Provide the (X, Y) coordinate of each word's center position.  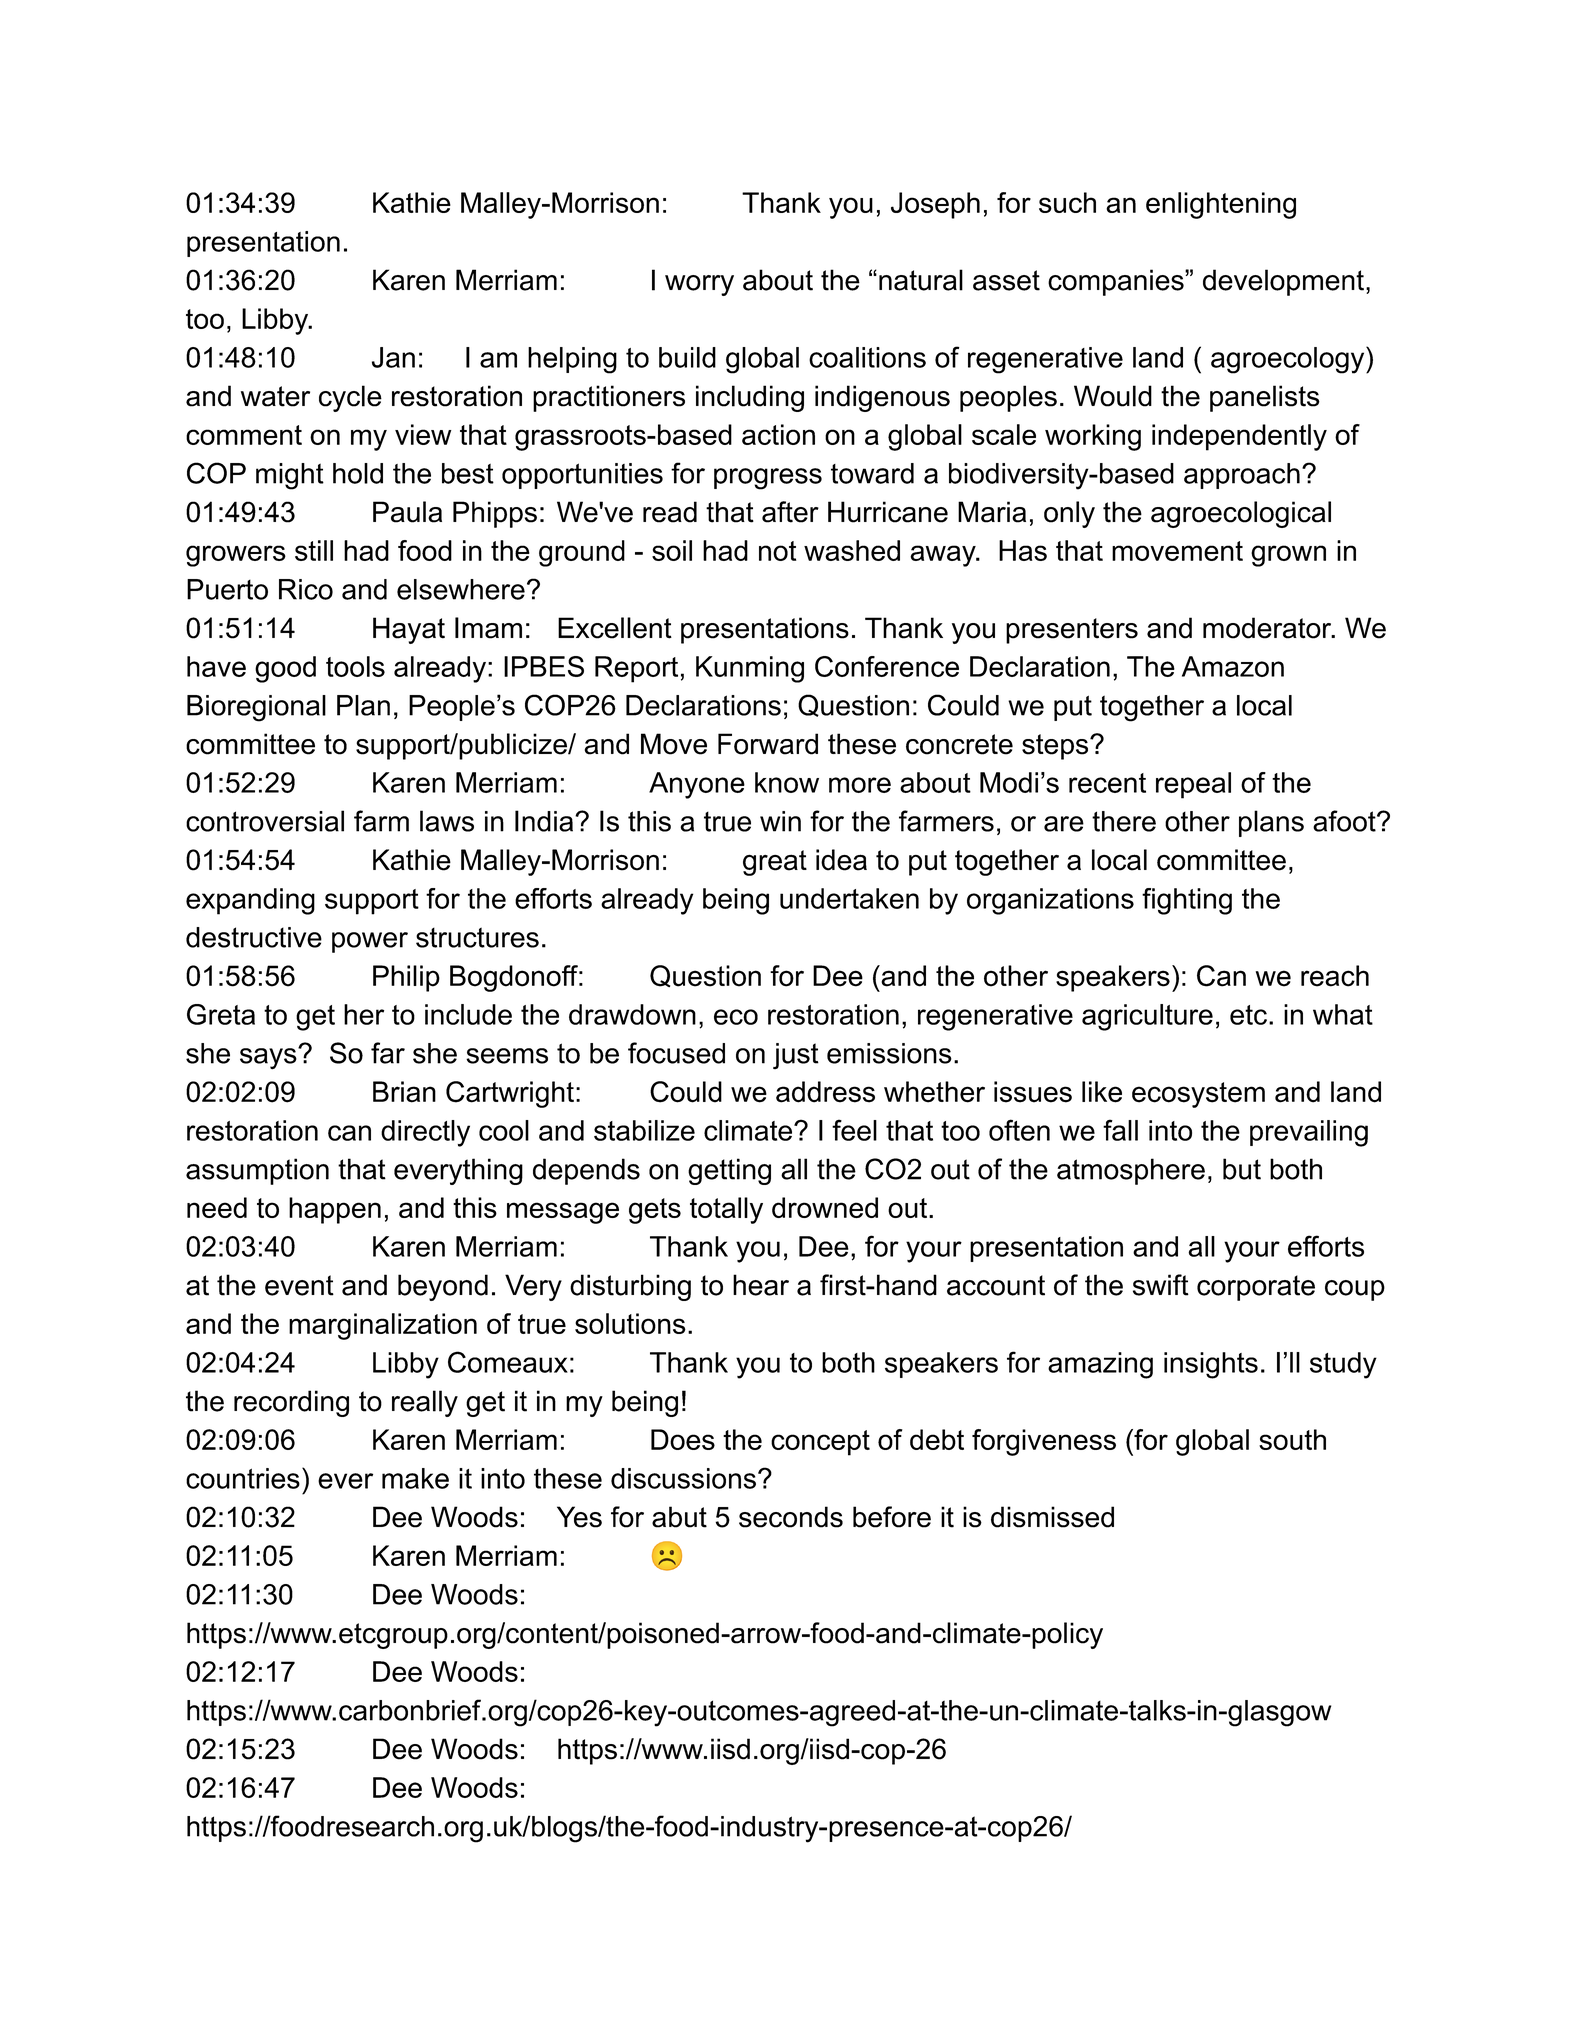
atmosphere (1131, 1171)
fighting (1187, 901)
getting (729, 1171)
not (777, 551)
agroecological (1241, 514)
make (415, 1478)
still (314, 550)
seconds (791, 1517)
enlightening (1221, 205)
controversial (265, 821)
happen (335, 1210)
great (775, 863)
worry (699, 285)
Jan (393, 357)
